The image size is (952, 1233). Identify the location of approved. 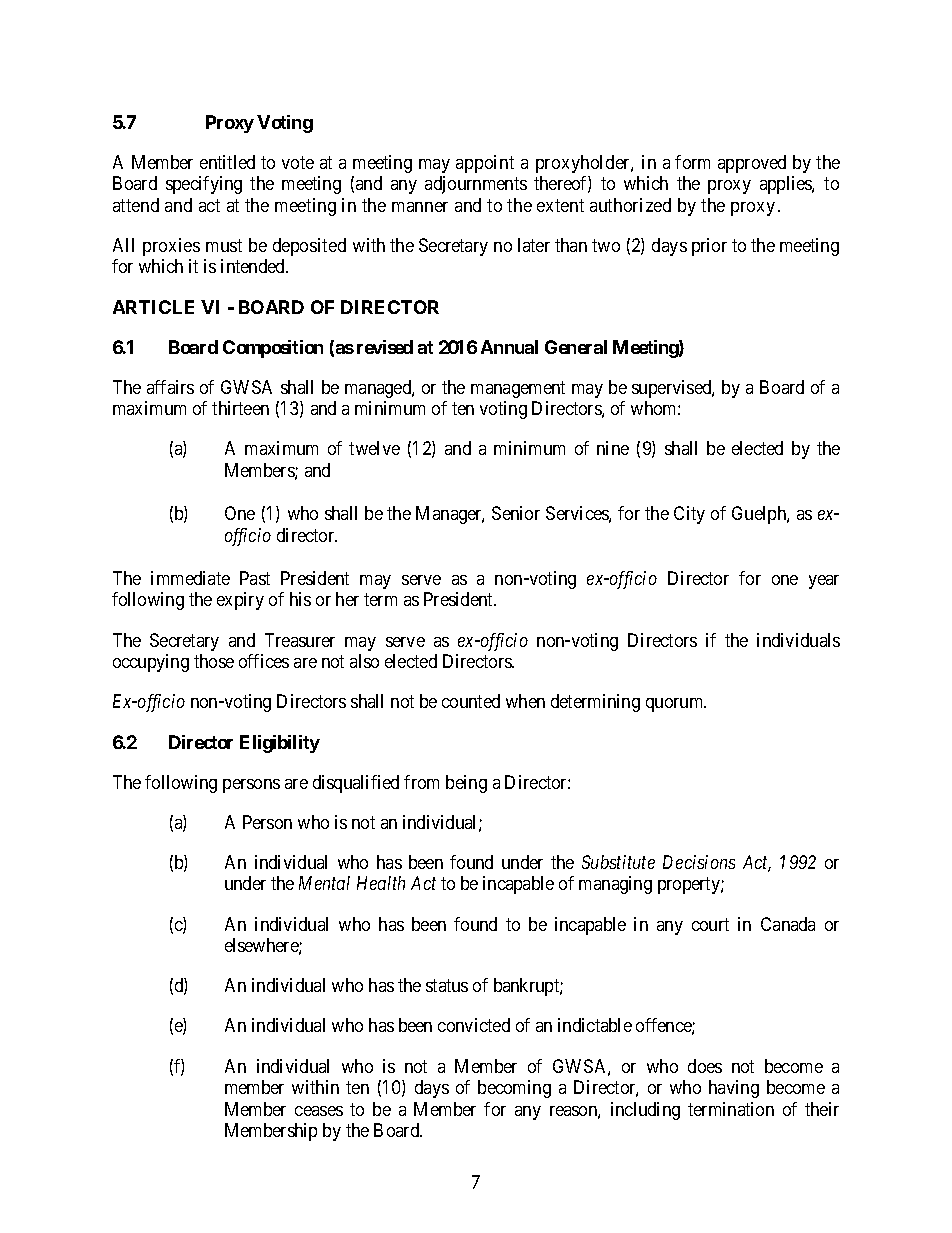
(752, 164).
